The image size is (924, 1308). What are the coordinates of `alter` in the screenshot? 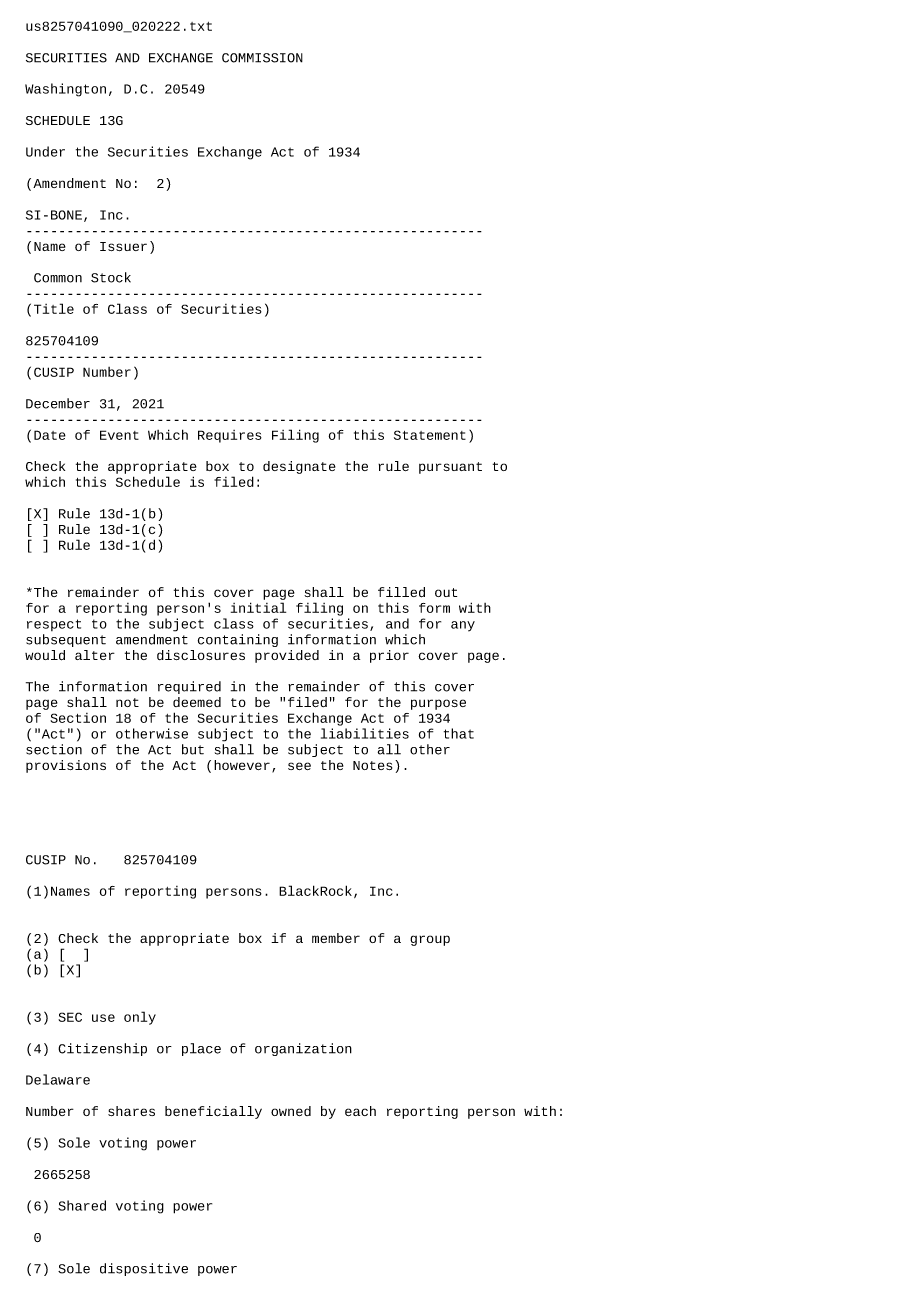 It's located at (95, 655).
